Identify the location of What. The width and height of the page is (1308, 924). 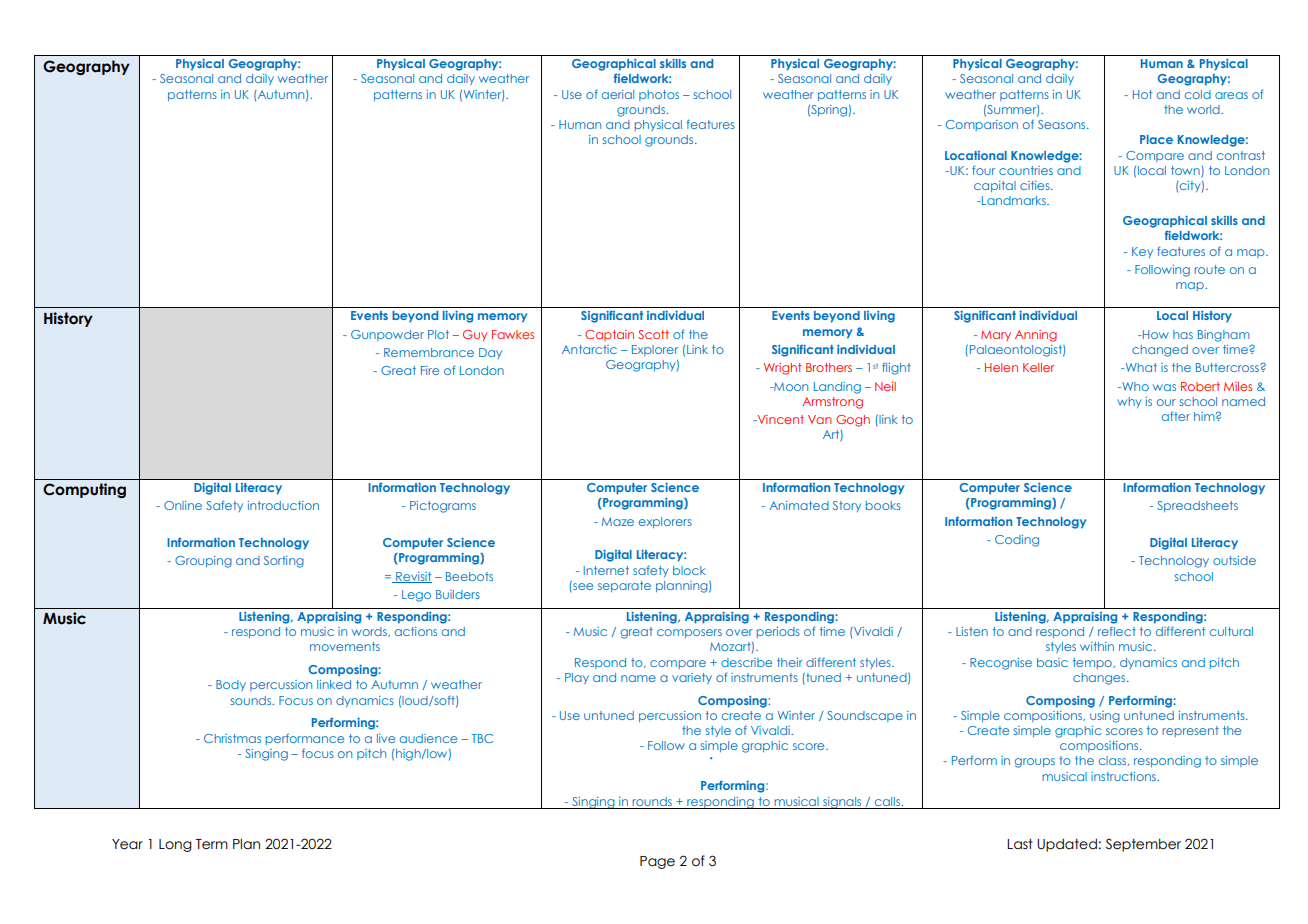
(1140, 367).
